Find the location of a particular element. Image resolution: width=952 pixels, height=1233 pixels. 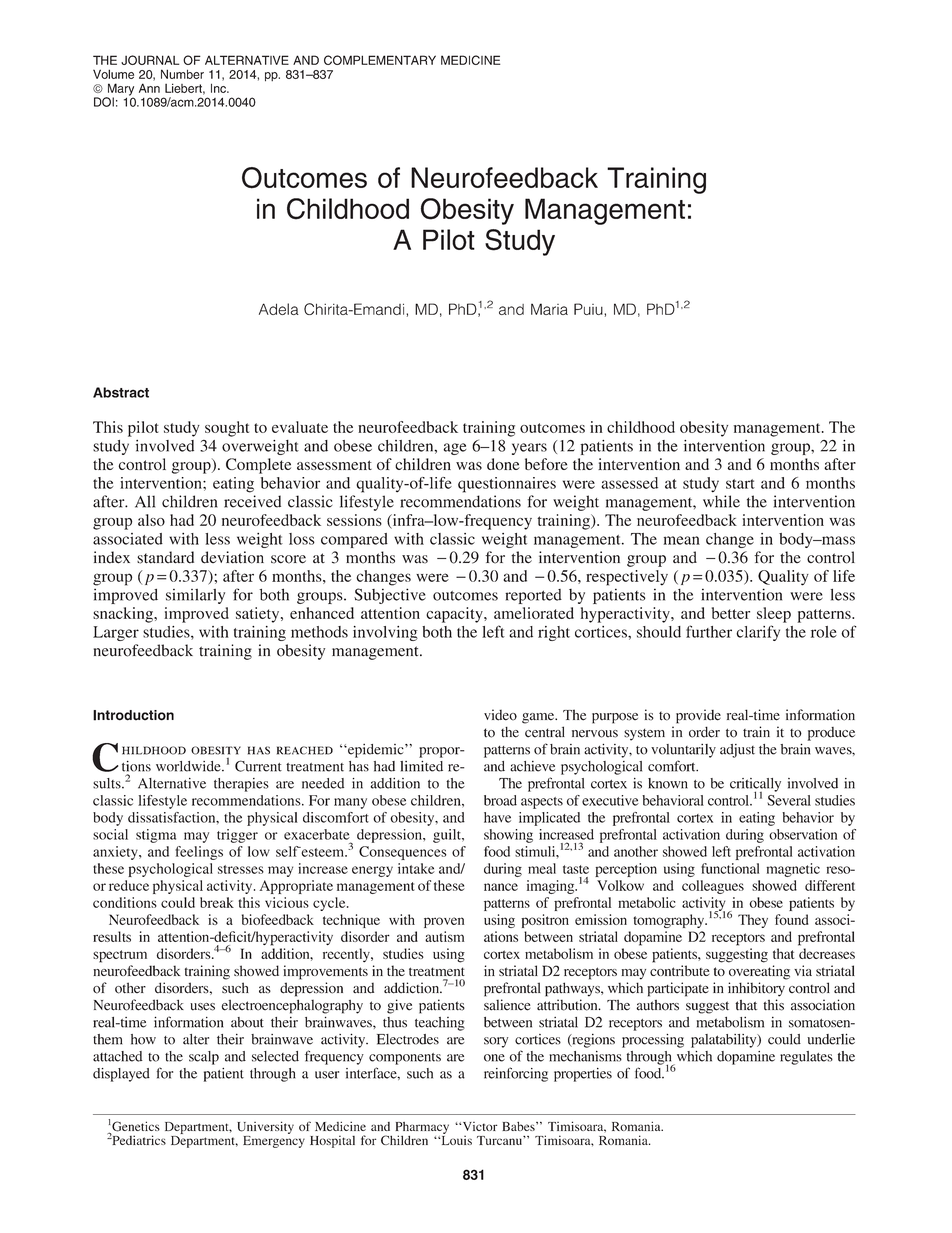

Pharmacy is located at coordinates (422, 1129).
